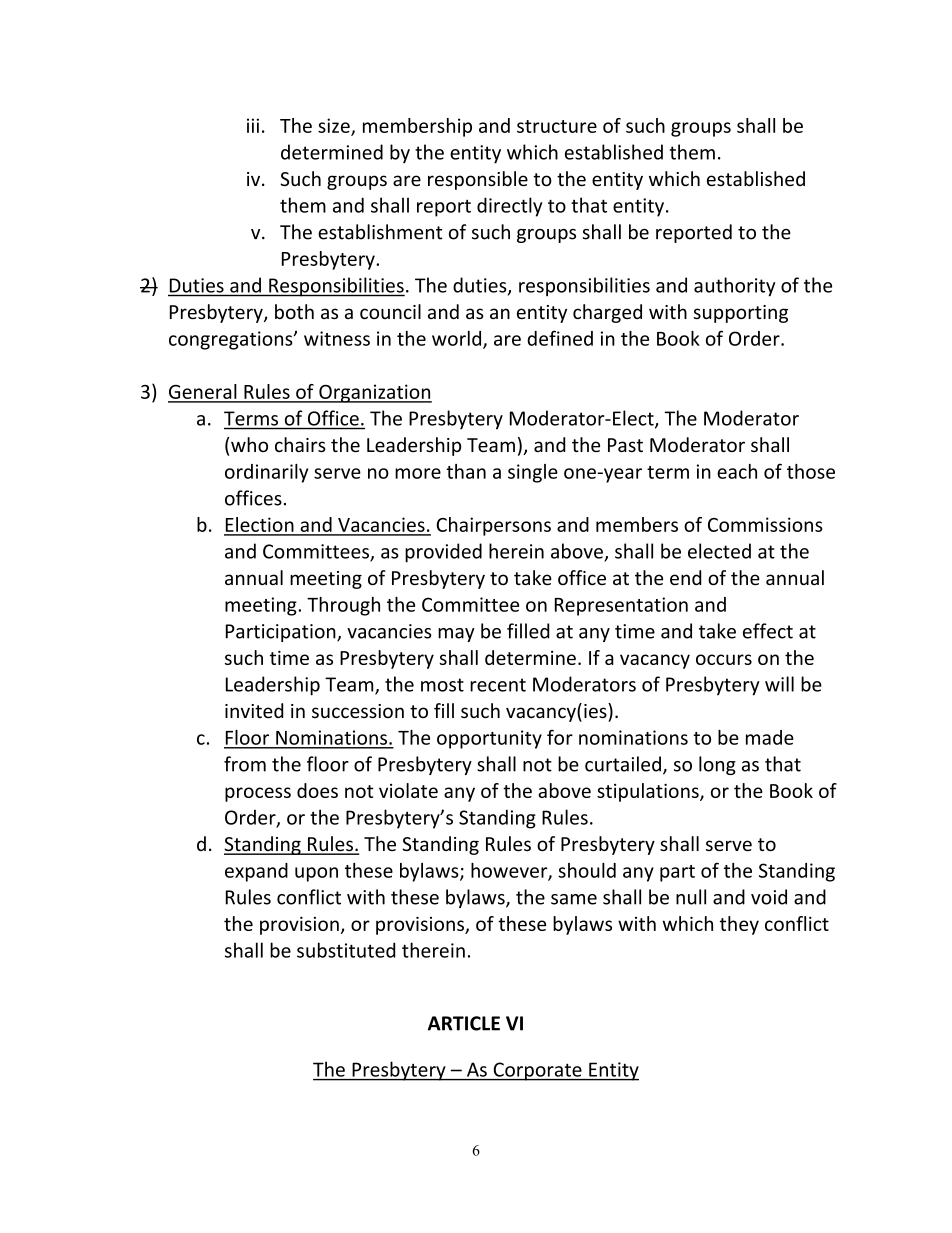 The image size is (952, 1233). Describe the element at coordinates (740, 314) in the page. I see `supporting` at that location.
